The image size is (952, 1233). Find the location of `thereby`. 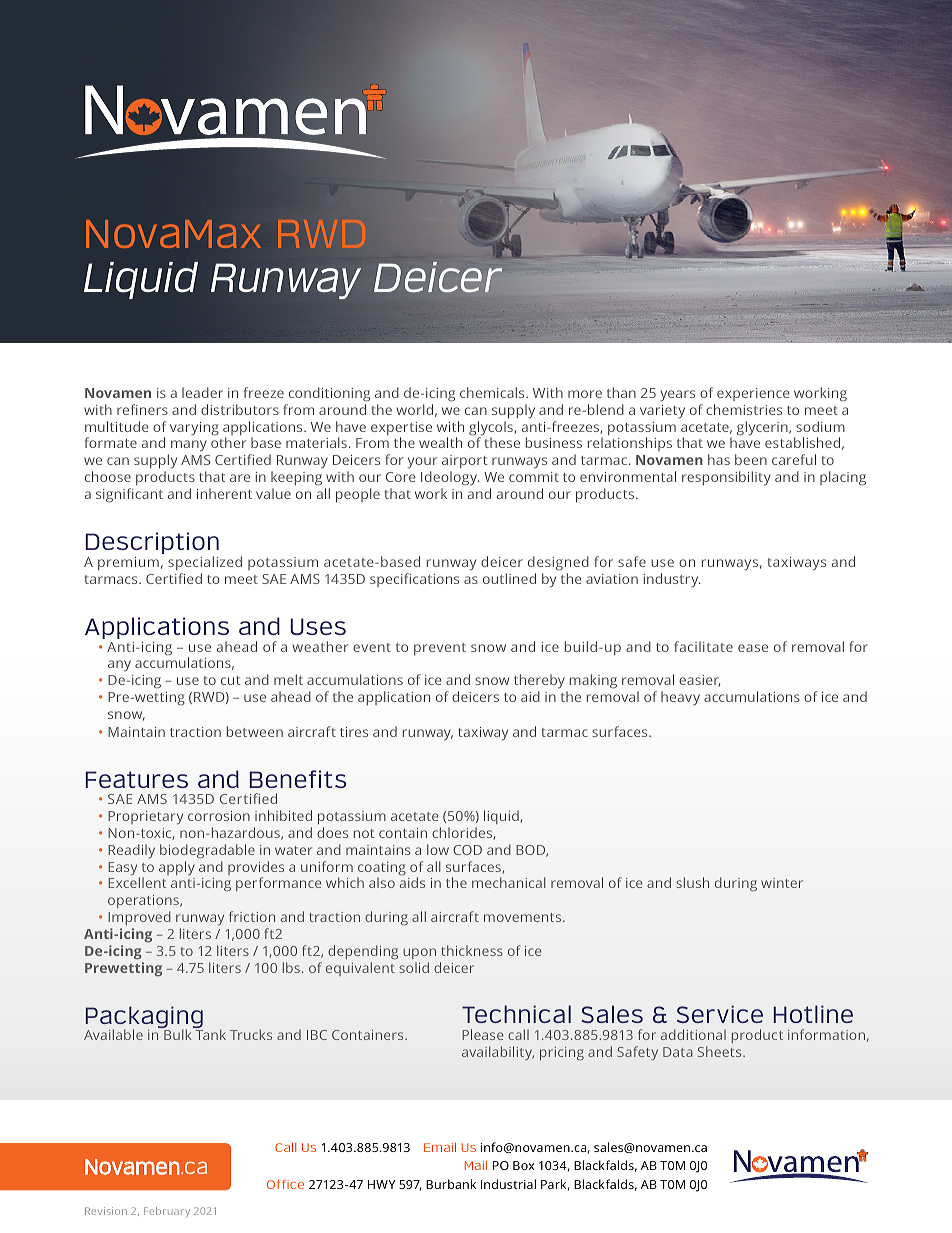

thereby is located at coordinates (539, 681).
